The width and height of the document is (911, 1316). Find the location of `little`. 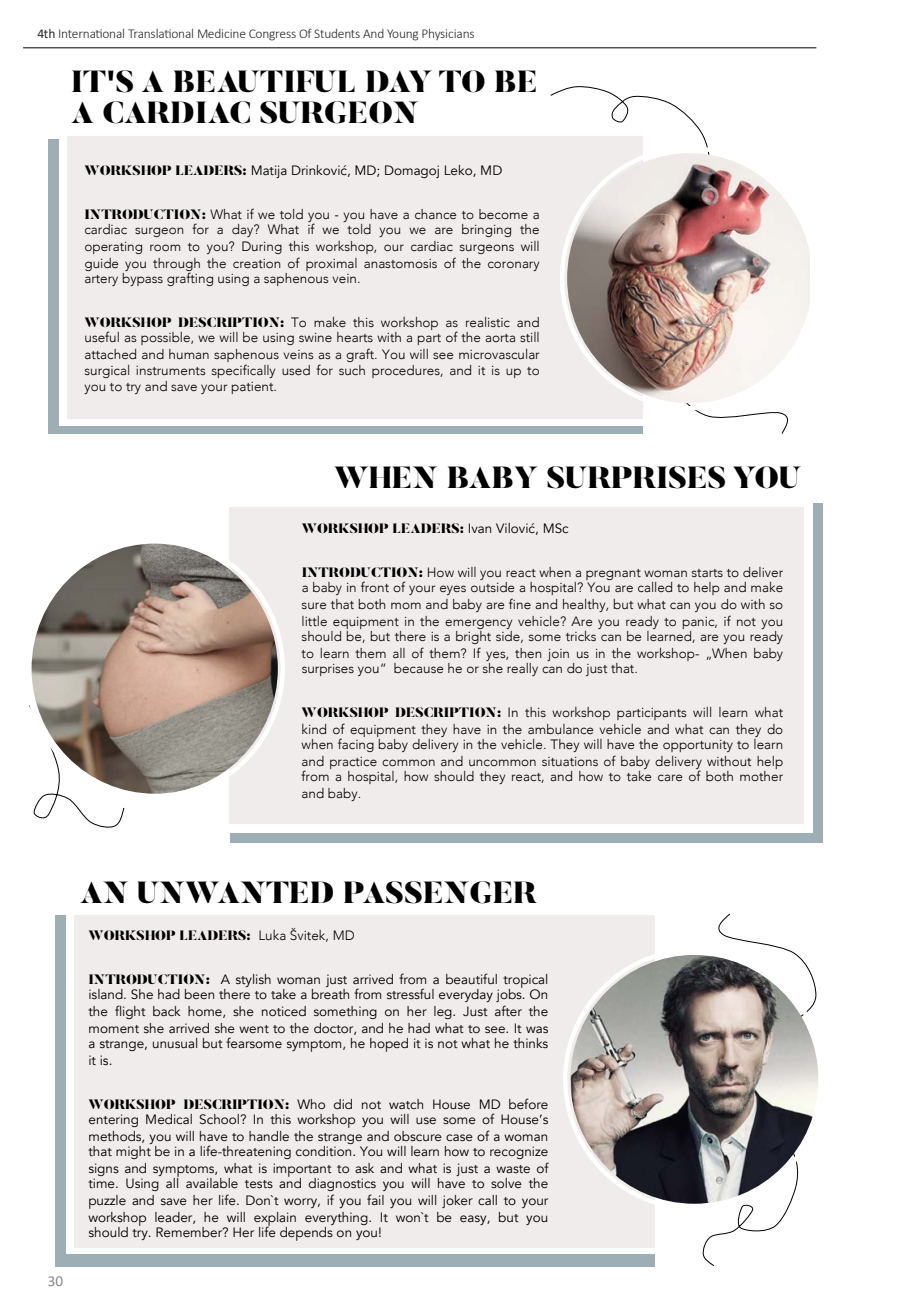

little is located at coordinates (314, 621).
